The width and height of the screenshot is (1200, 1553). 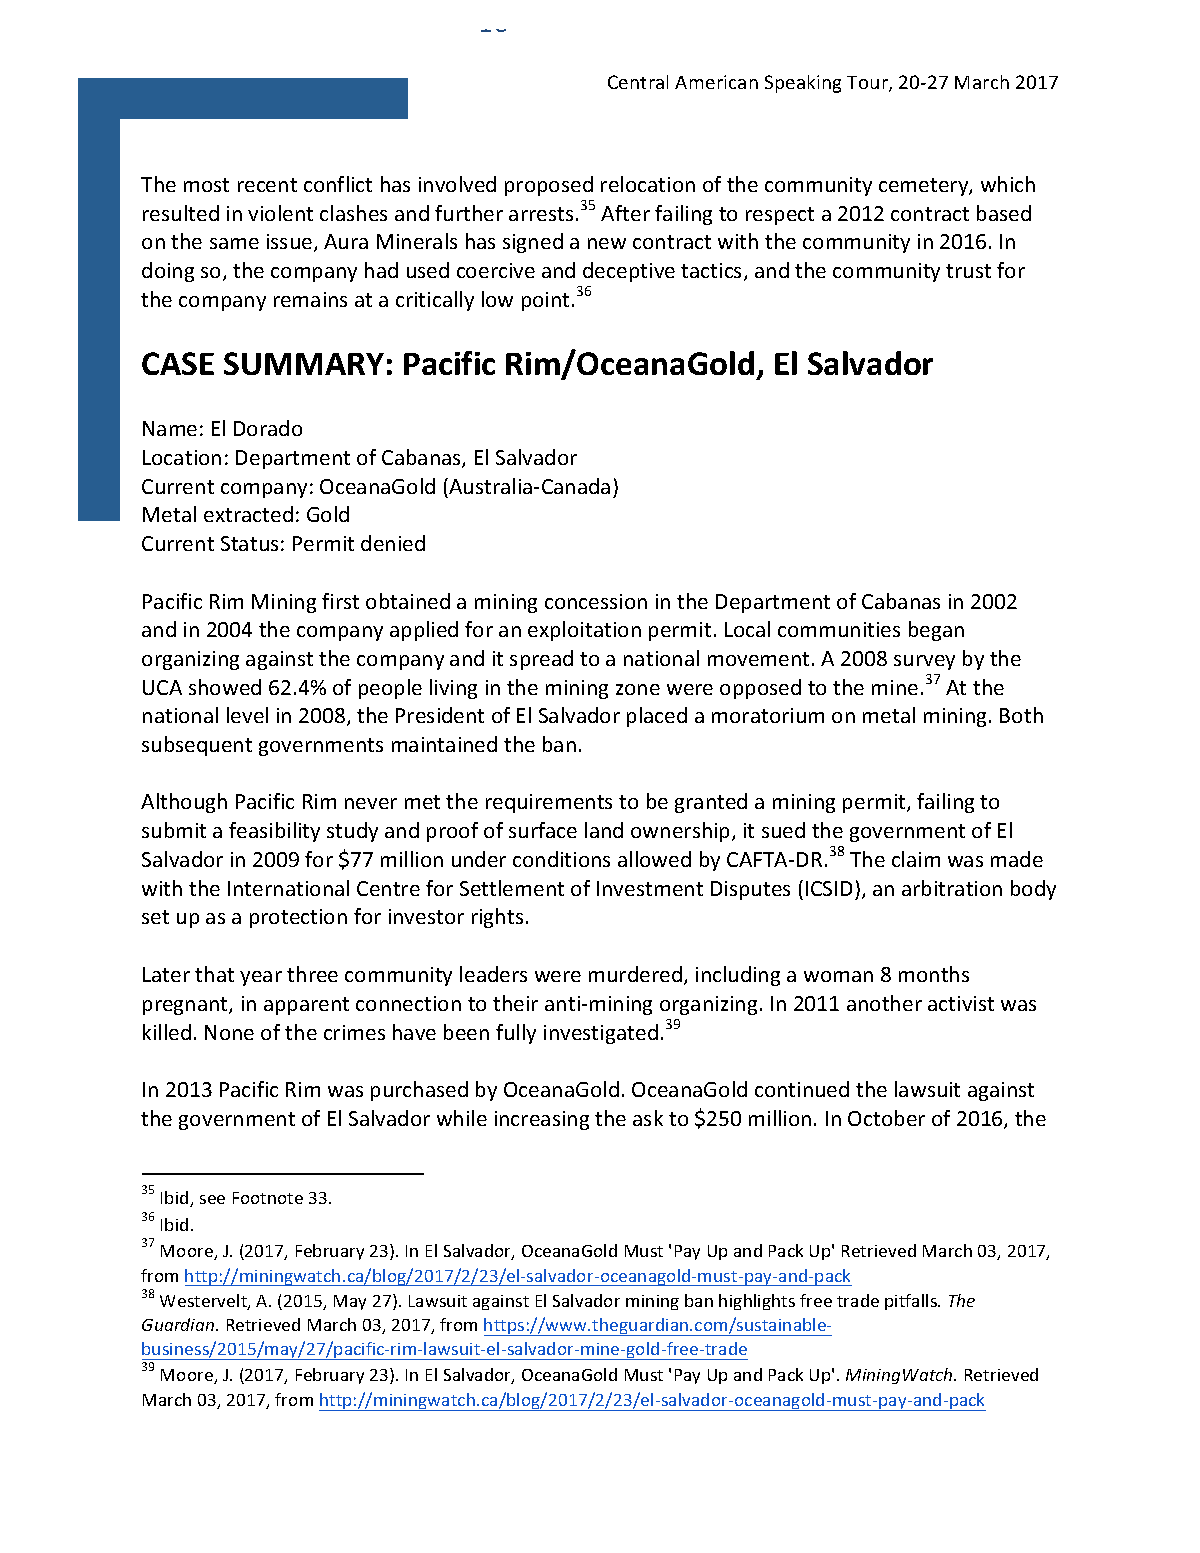 What do you see at coordinates (952, 888) in the screenshot?
I see `arbitration` at bounding box center [952, 888].
